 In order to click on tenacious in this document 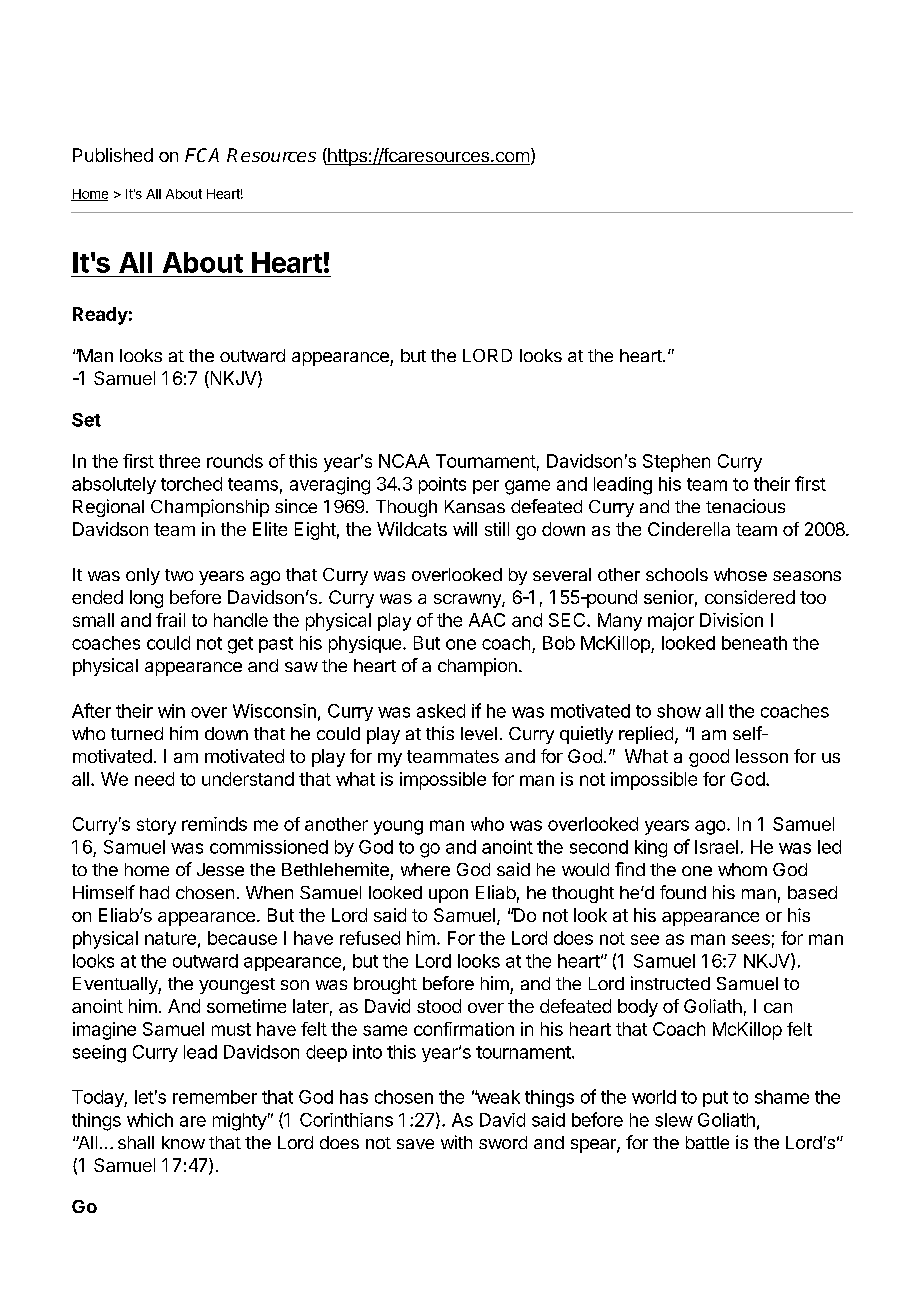, I will do `click(745, 506)`.
